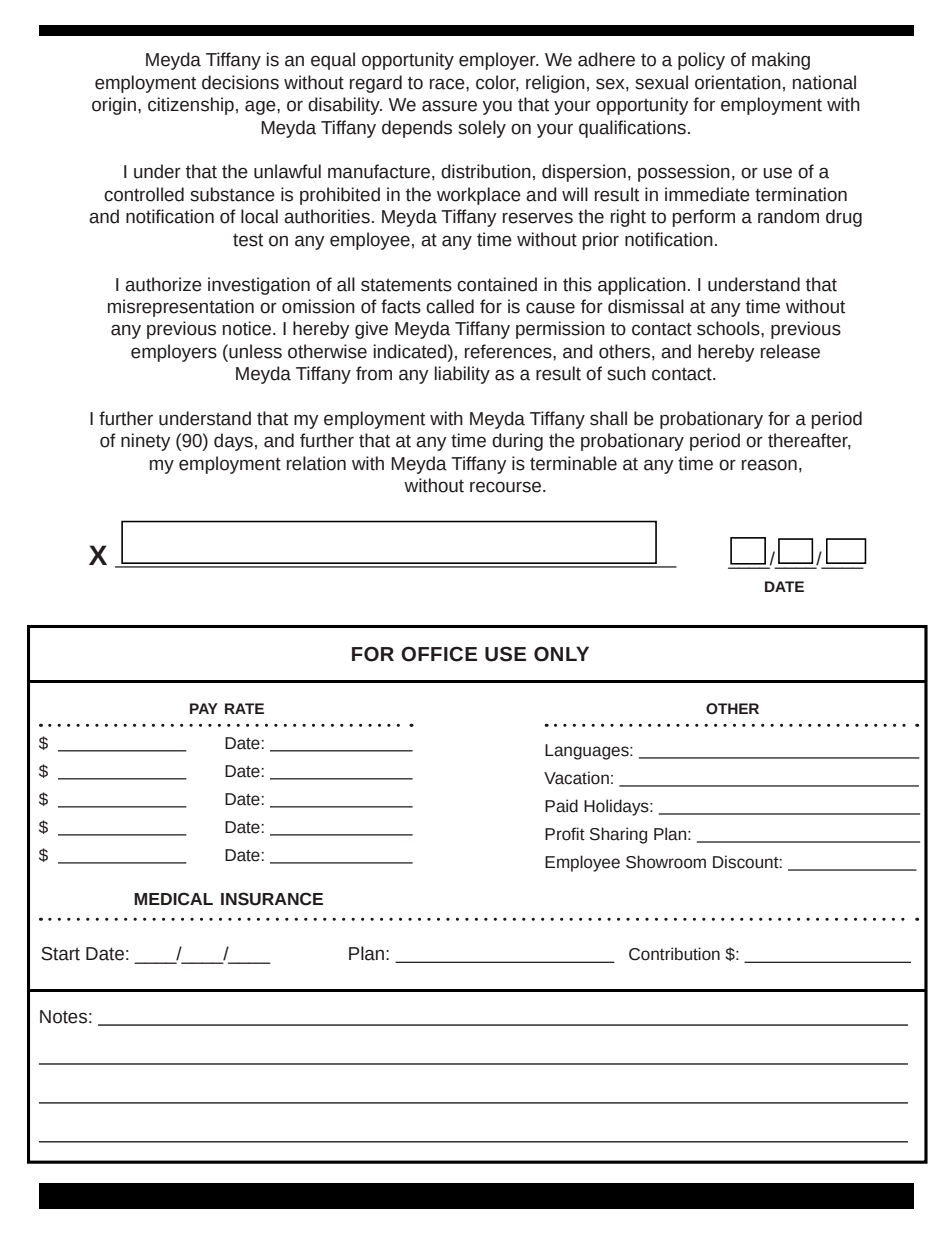  Describe the element at coordinates (448, 84) in the screenshot. I see `race` at that location.
